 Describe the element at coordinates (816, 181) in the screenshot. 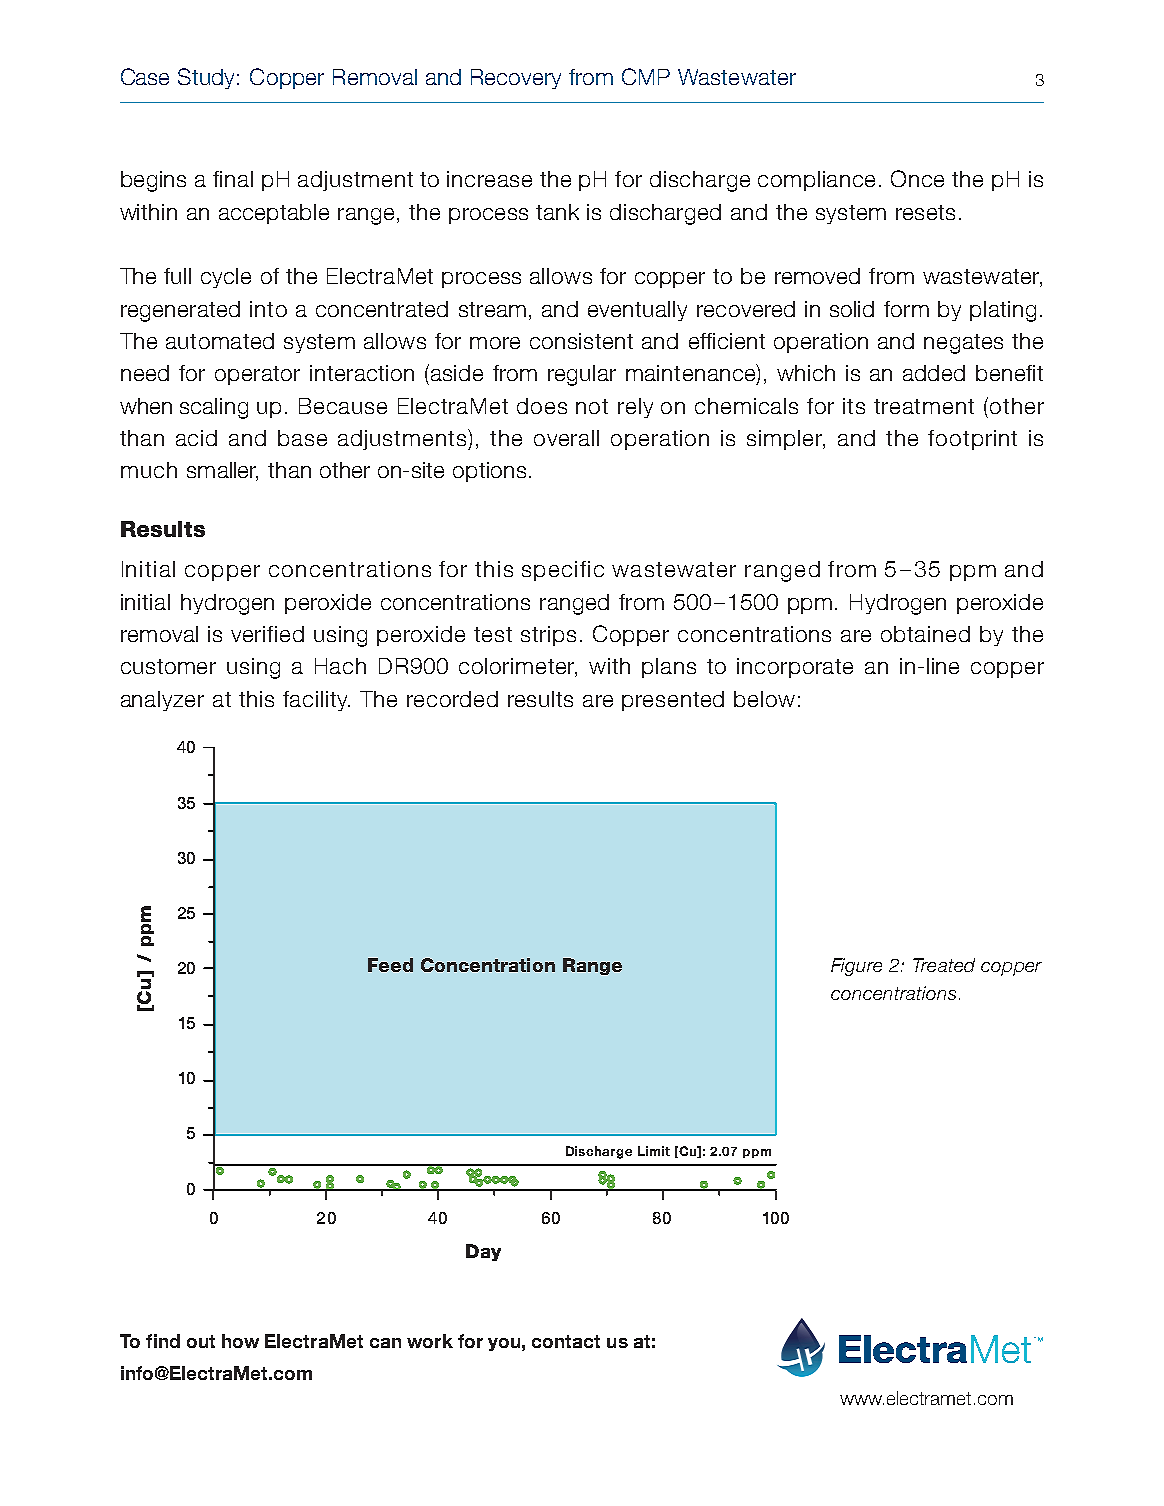

I see `compliance` at that location.
